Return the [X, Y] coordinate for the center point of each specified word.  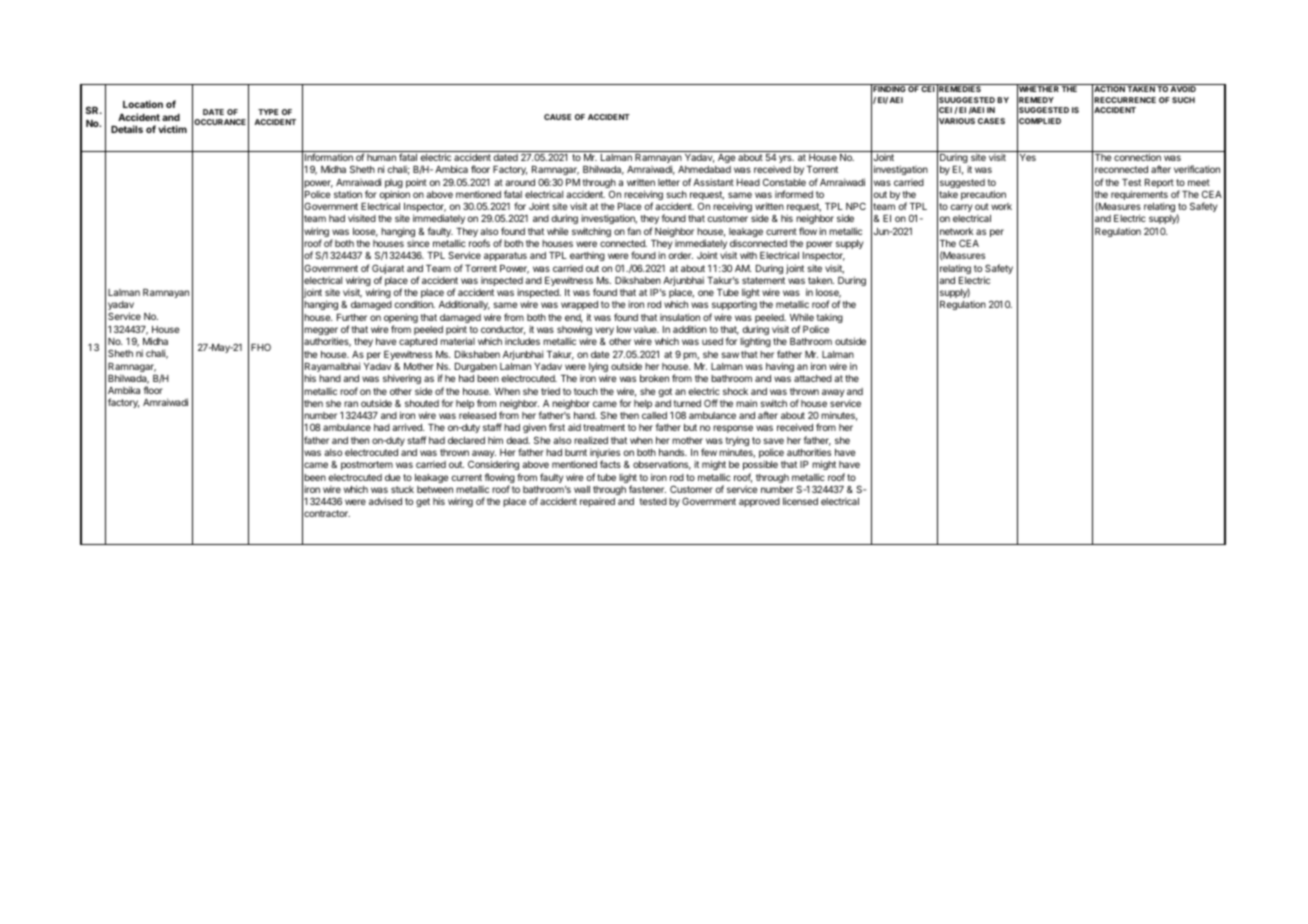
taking [830, 320]
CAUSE [558, 117]
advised [385, 501]
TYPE [268, 112]
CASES [991, 121]
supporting [733, 307]
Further [352, 317]
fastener [647, 489]
